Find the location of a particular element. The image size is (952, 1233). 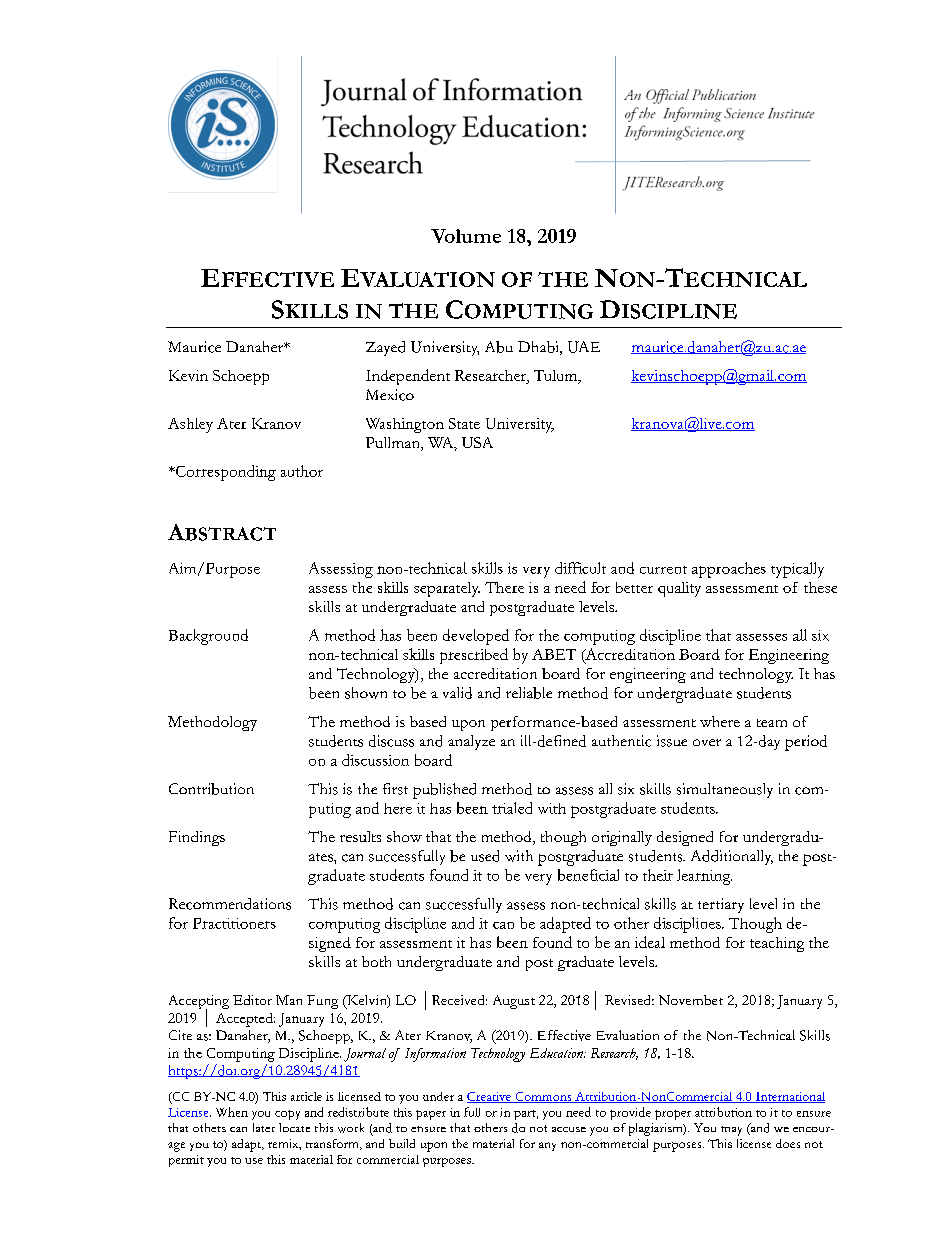

any is located at coordinates (547, 1146).
